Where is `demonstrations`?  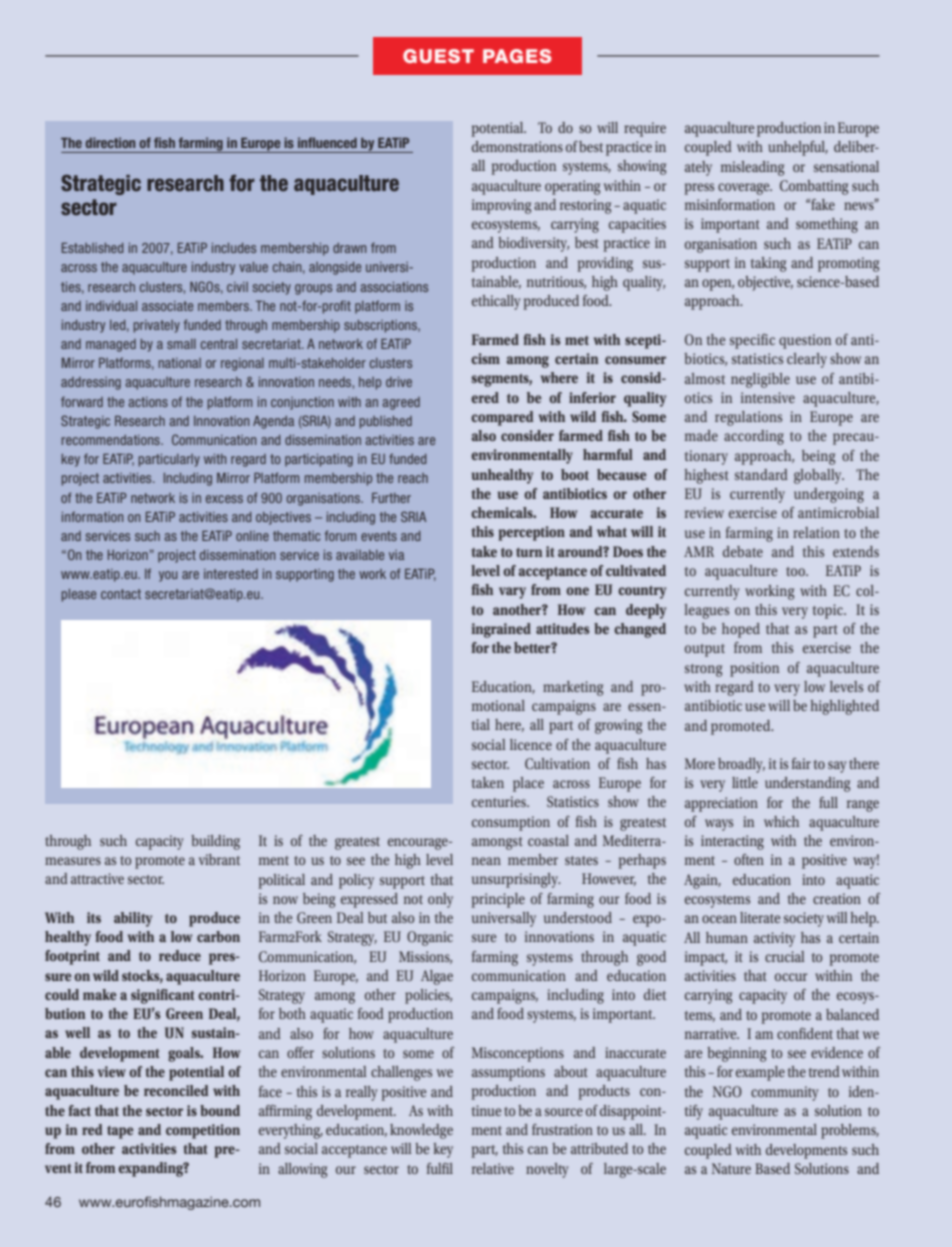 demonstrations is located at coordinates (517, 146).
